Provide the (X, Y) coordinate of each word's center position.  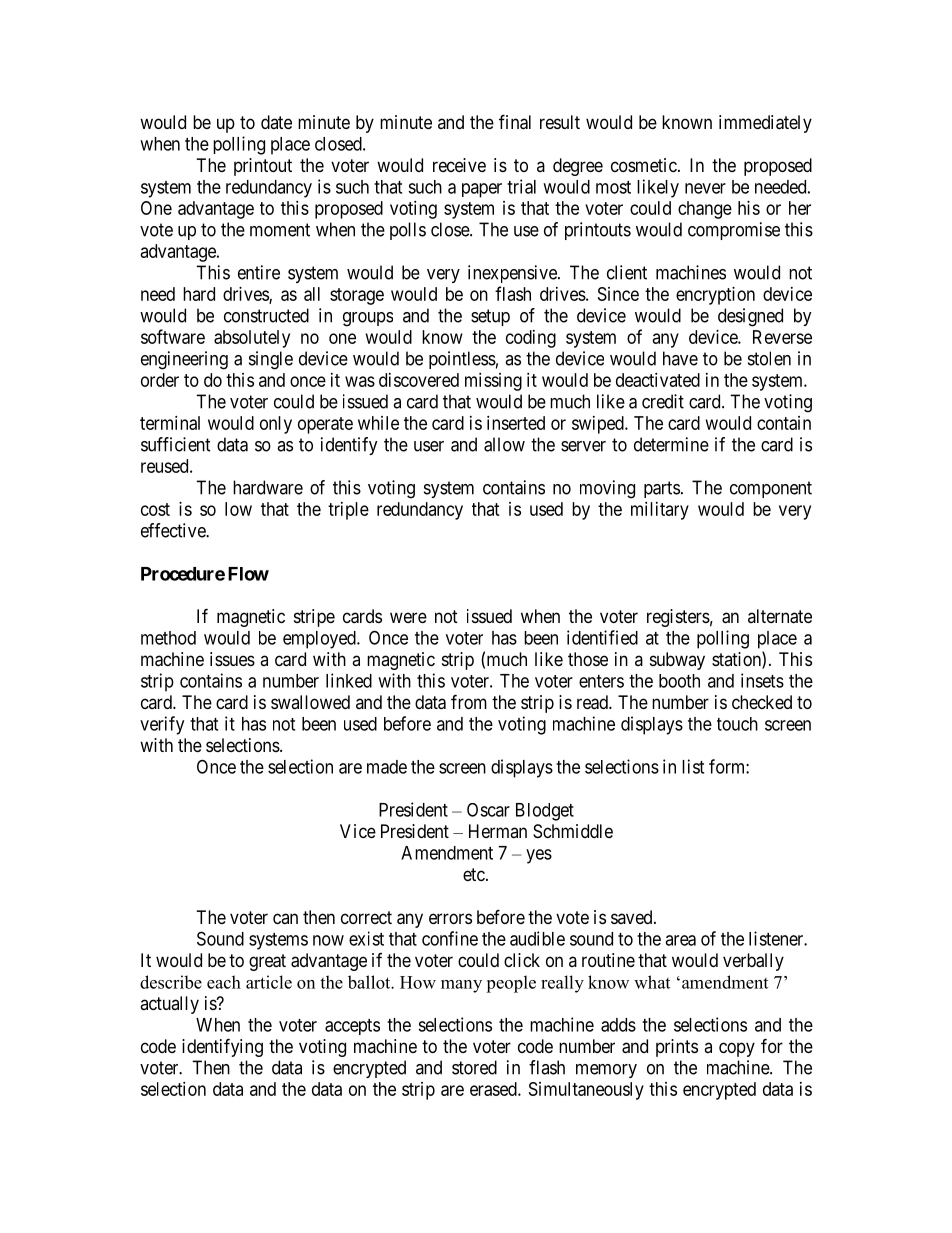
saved (633, 917)
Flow (248, 574)
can (285, 918)
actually (169, 1005)
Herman (498, 831)
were (408, 617)
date (276, 122)
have (680, 358)
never (705, 188)
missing (493, 382)
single (271, 360)
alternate (780, 616)
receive (459, 165)
